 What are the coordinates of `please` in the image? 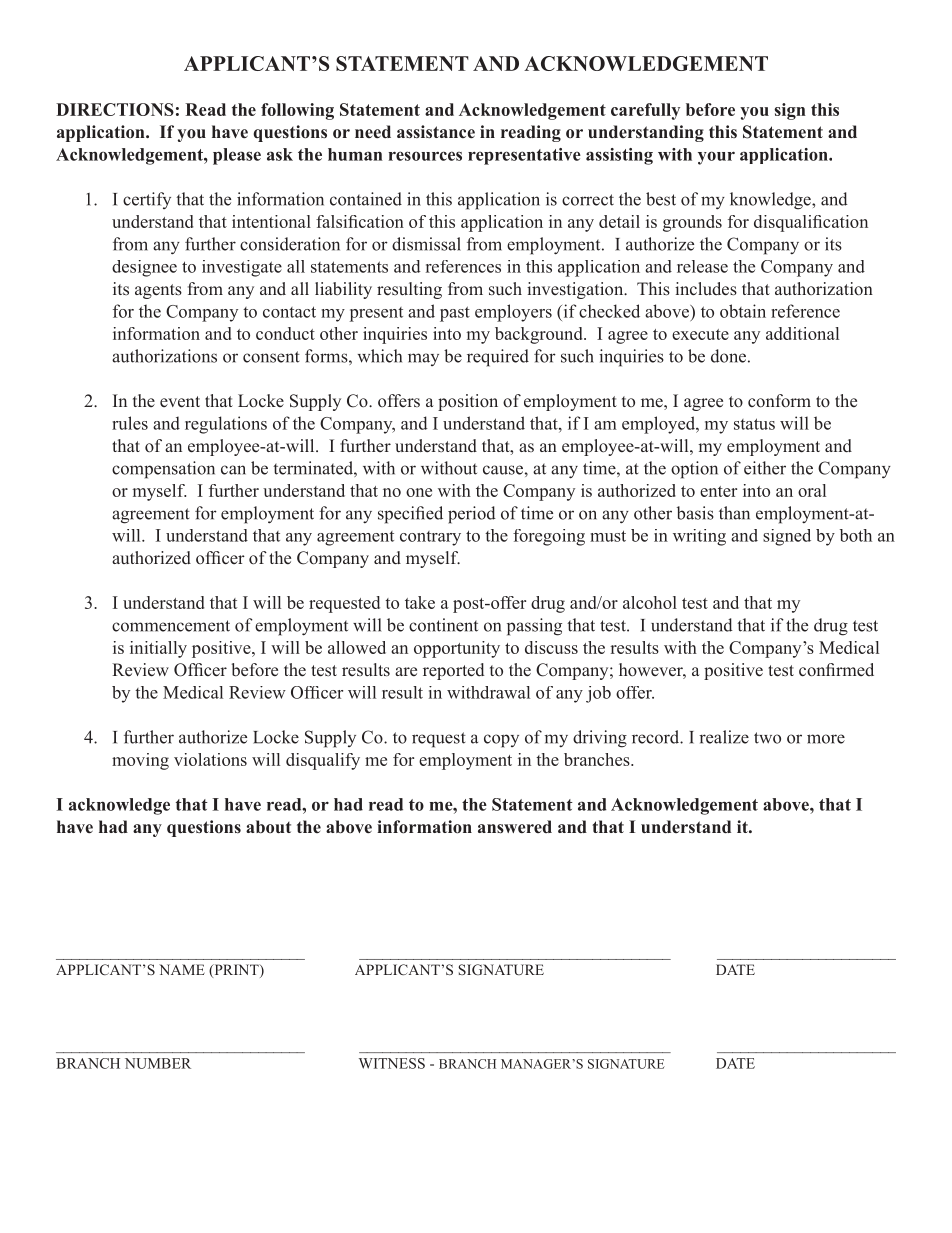 It's located at (237, 156).
